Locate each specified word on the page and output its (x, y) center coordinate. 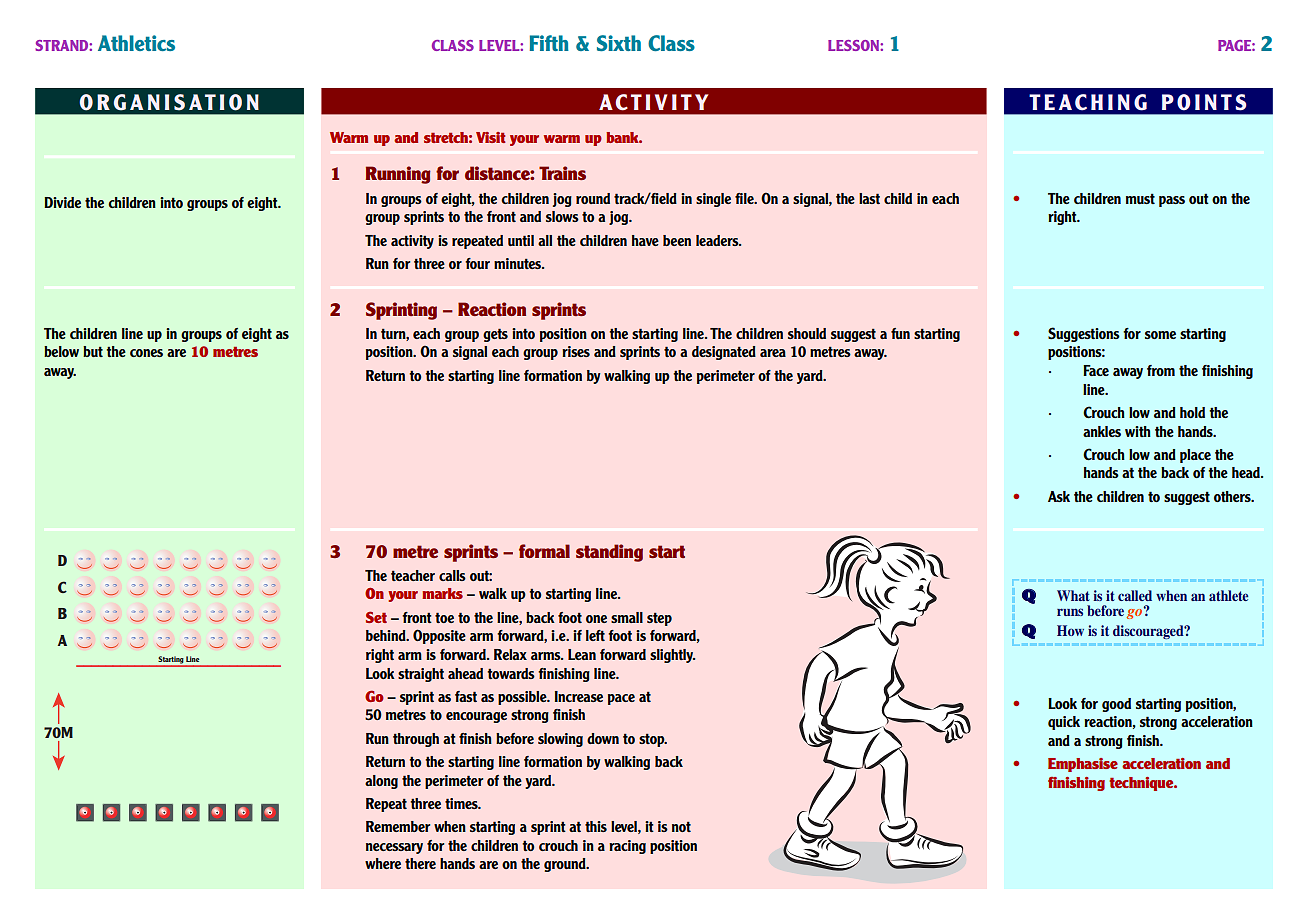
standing (609, 553)
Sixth (619, 43)
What (1073, 595)
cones (146, 353)
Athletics (136, 43)
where (383, 863)
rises (576, 351)
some (1160, 335)
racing (627, 847)
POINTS (1204, 102)
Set (376, 617)
